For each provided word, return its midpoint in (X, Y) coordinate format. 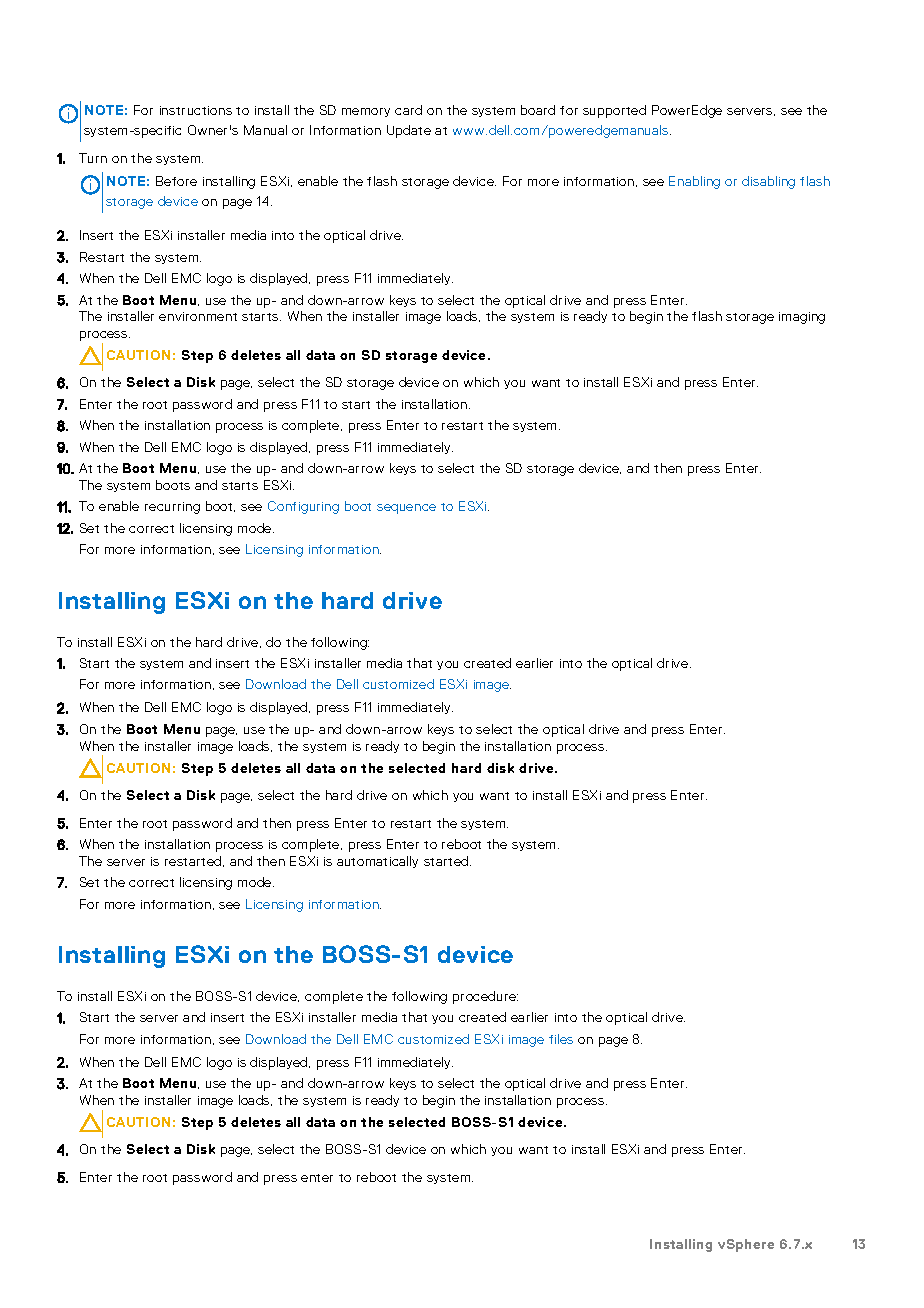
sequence (406, 509)
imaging (802, 318)
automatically (377, 862)
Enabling (694, 182)
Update (409, 131)
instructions (196, 110)
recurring (172, 508)
